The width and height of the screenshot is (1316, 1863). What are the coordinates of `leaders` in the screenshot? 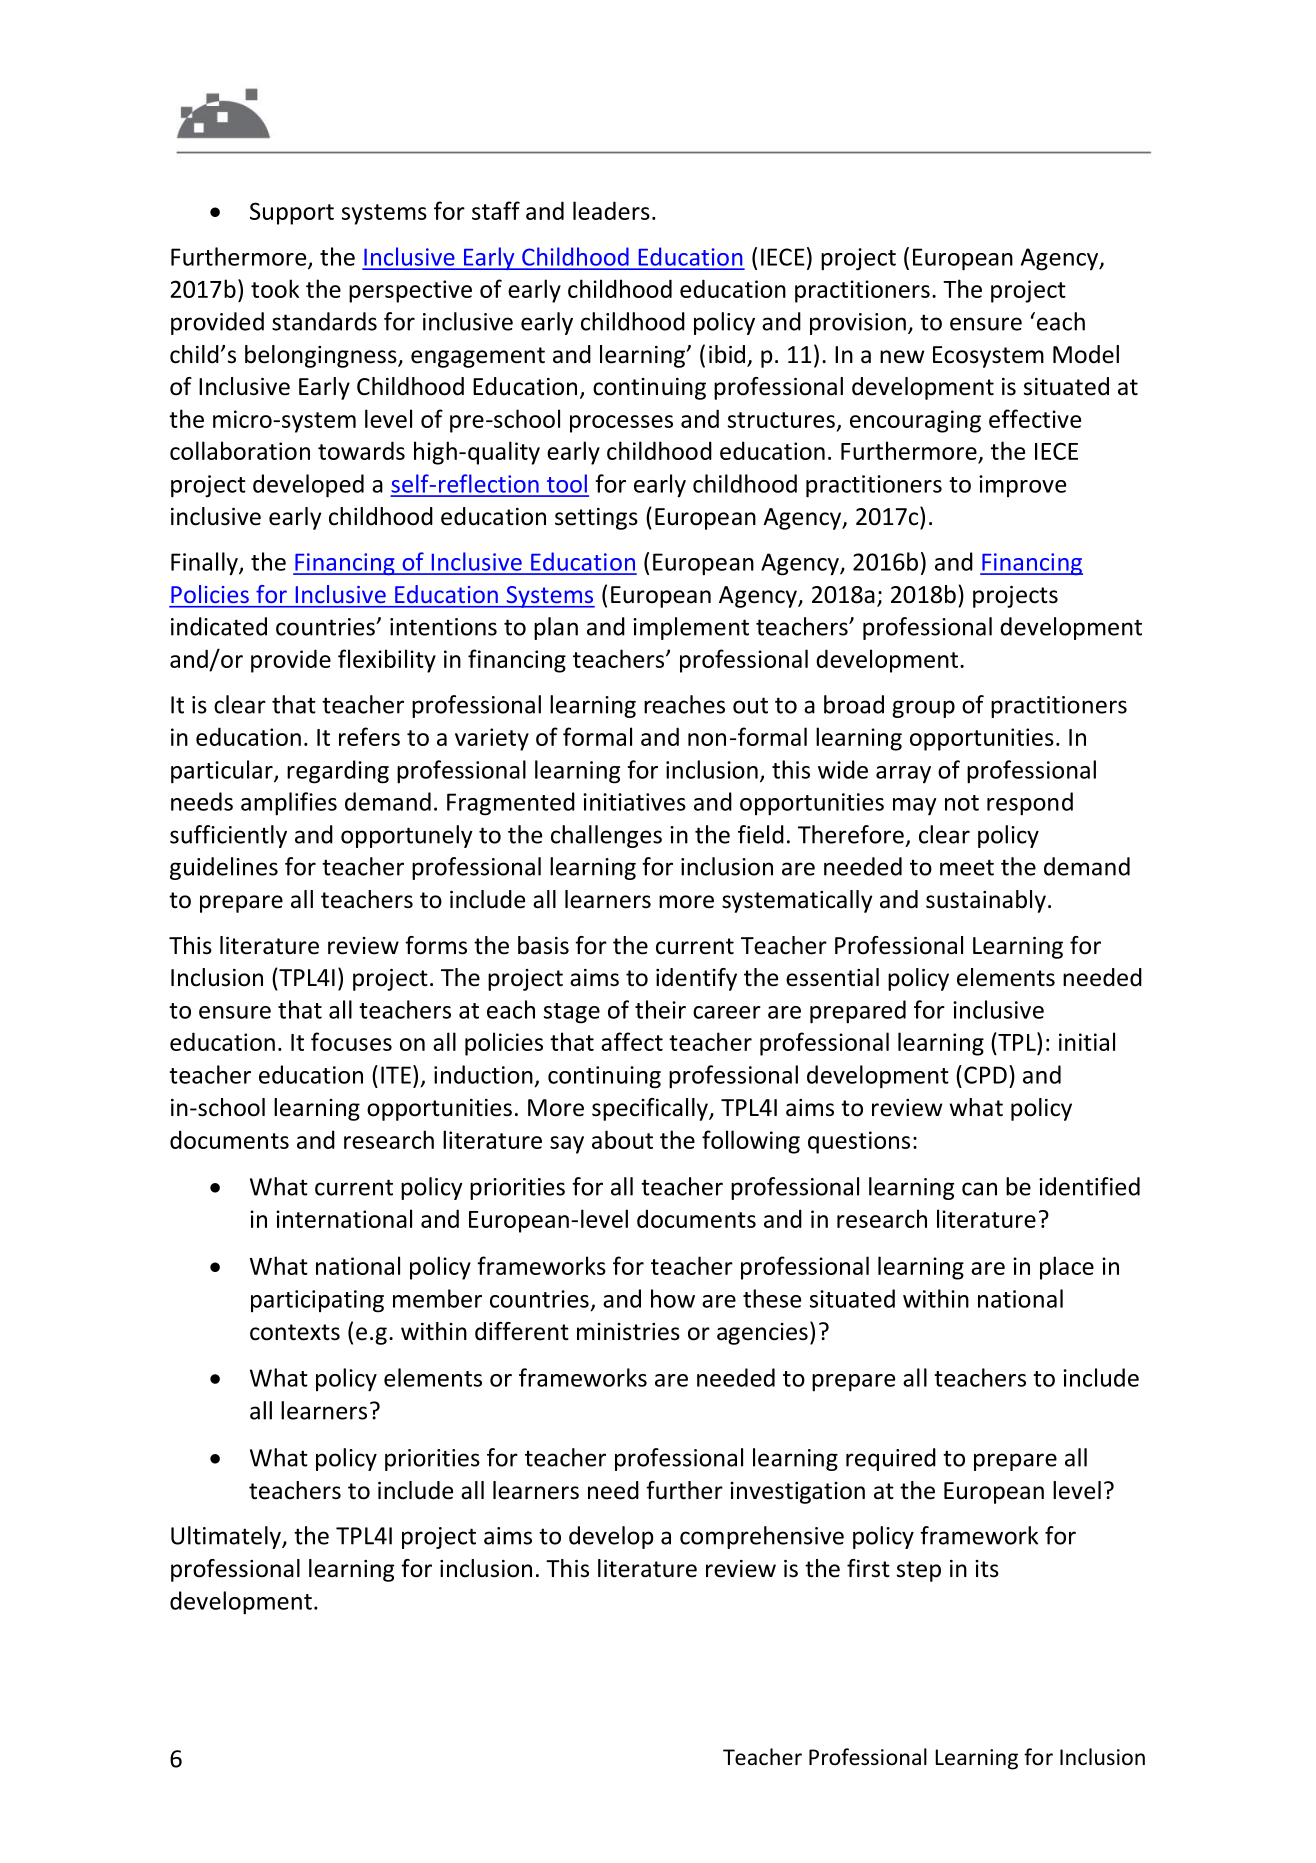 It's located at (611, 210).
